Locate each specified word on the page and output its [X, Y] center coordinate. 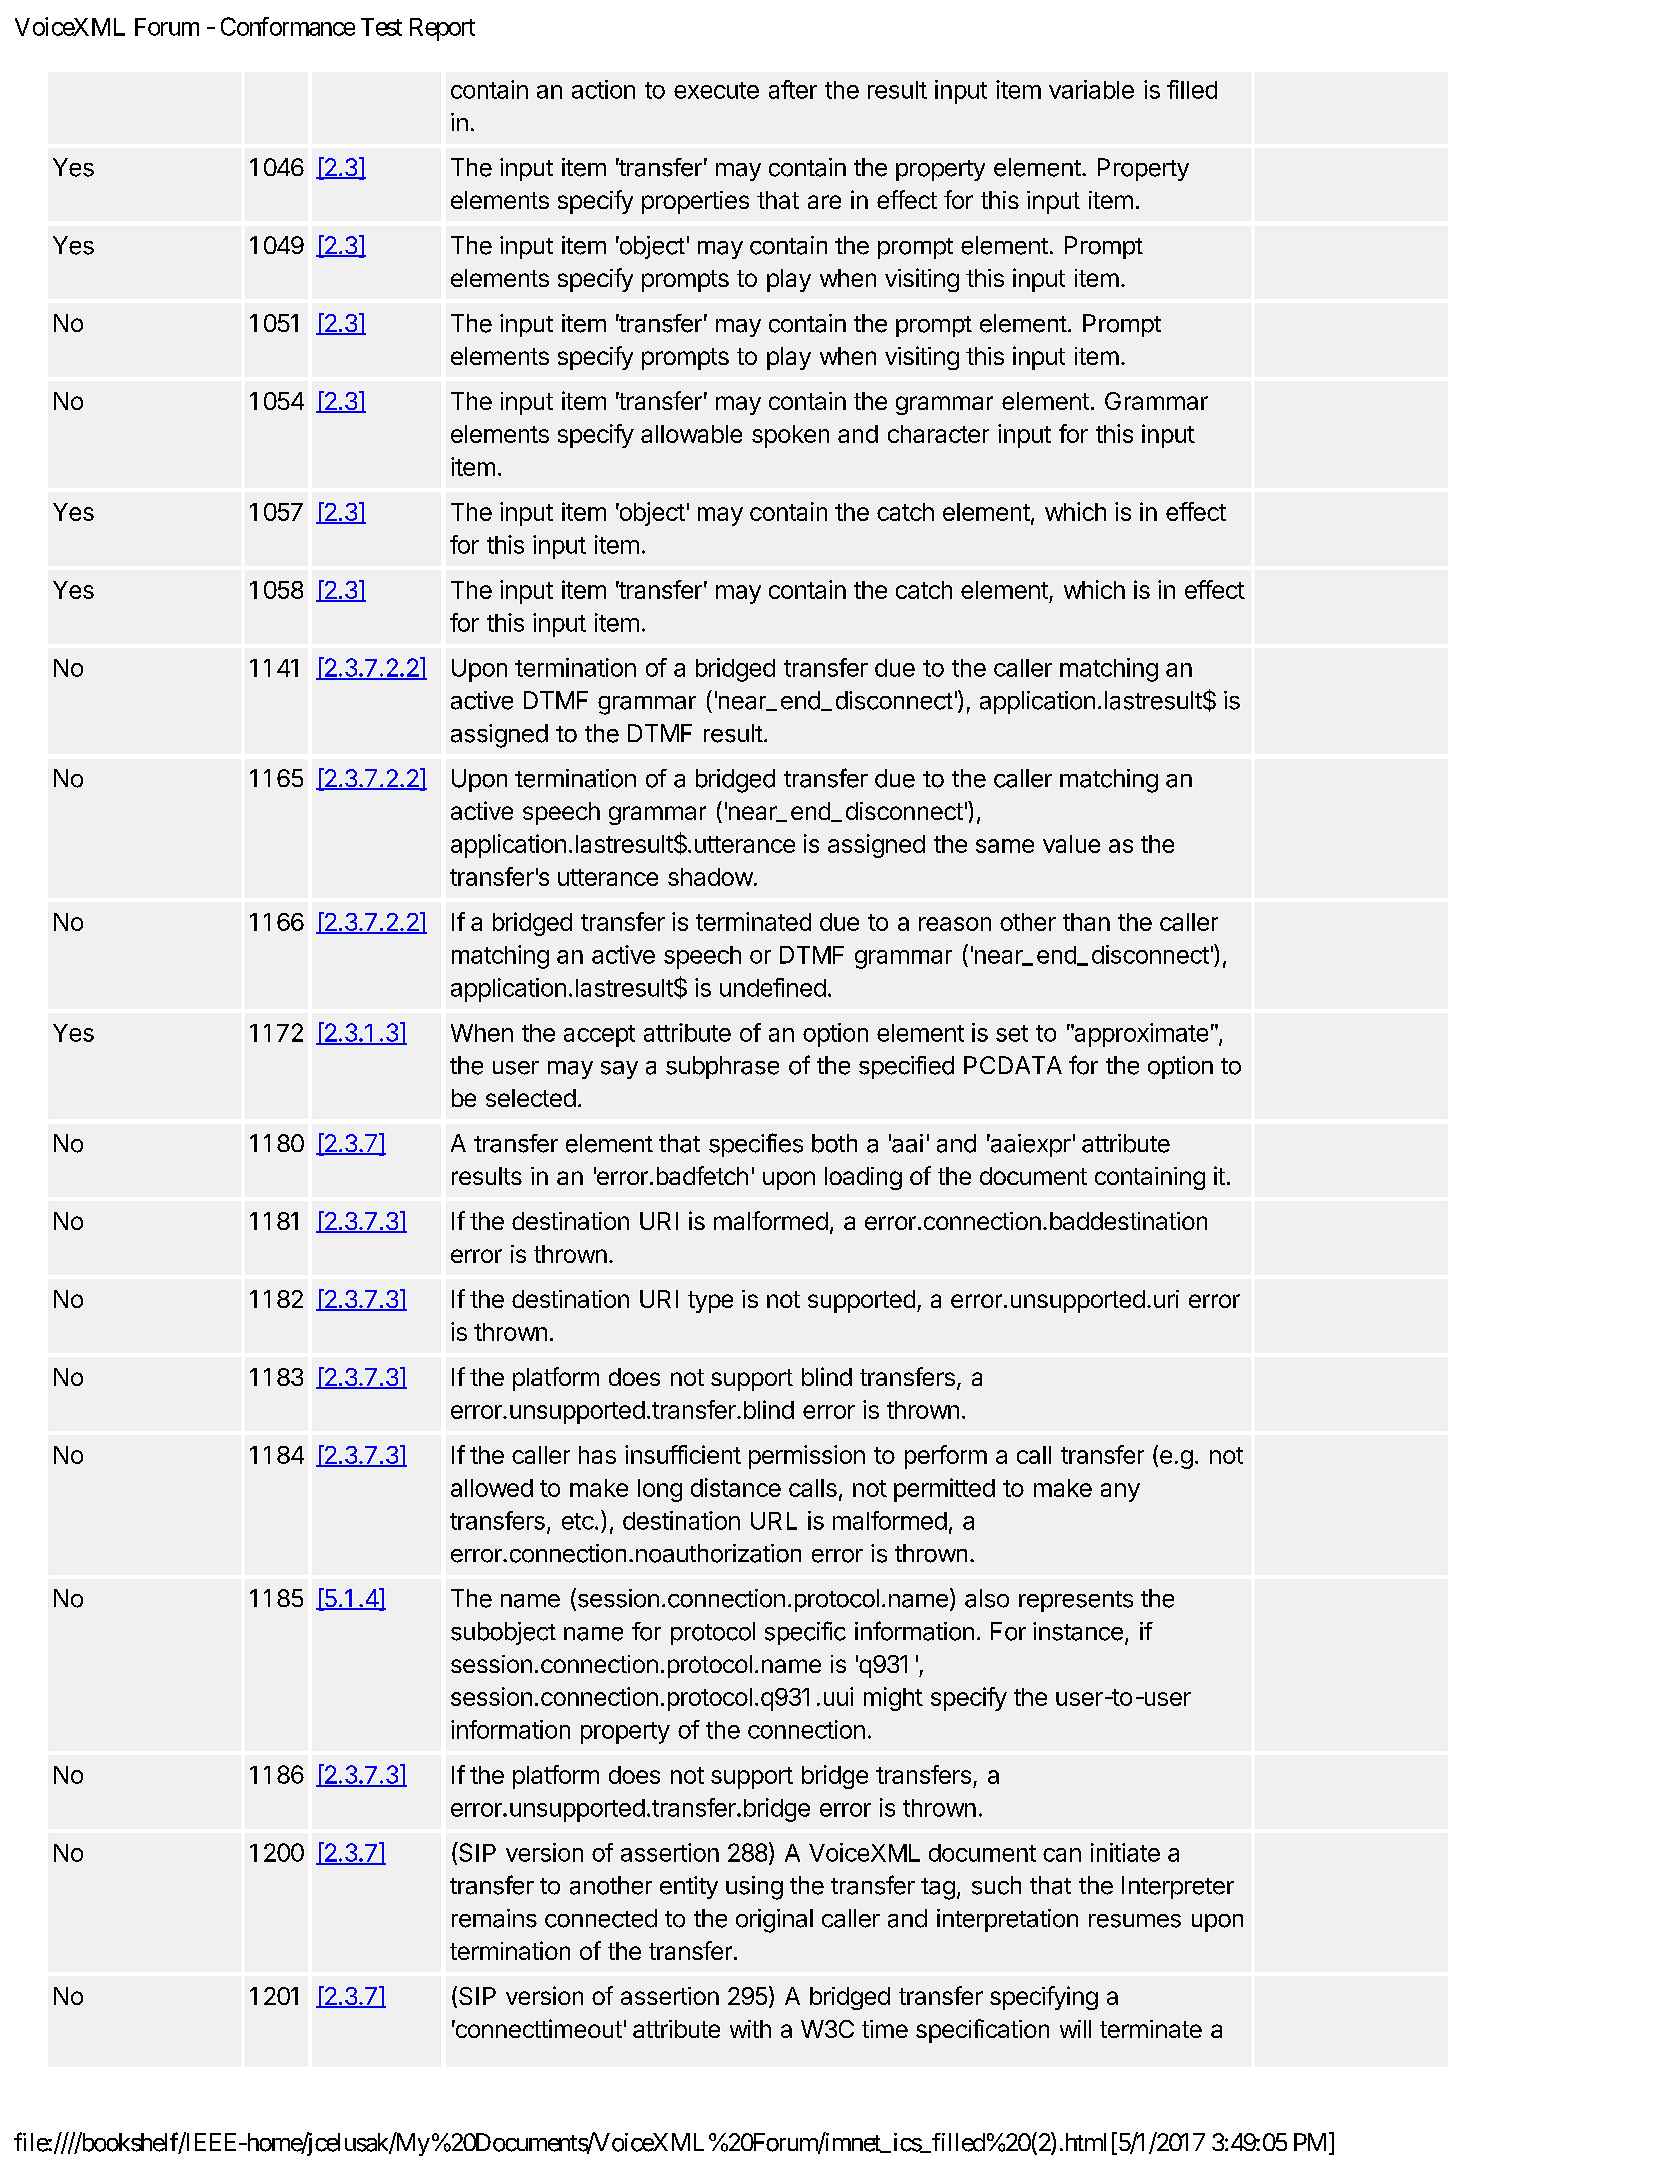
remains [494, 1918]
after [793, 89]
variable [1091, 89]
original [774, 1921]
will [1075, 2029]
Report [442, 29]
